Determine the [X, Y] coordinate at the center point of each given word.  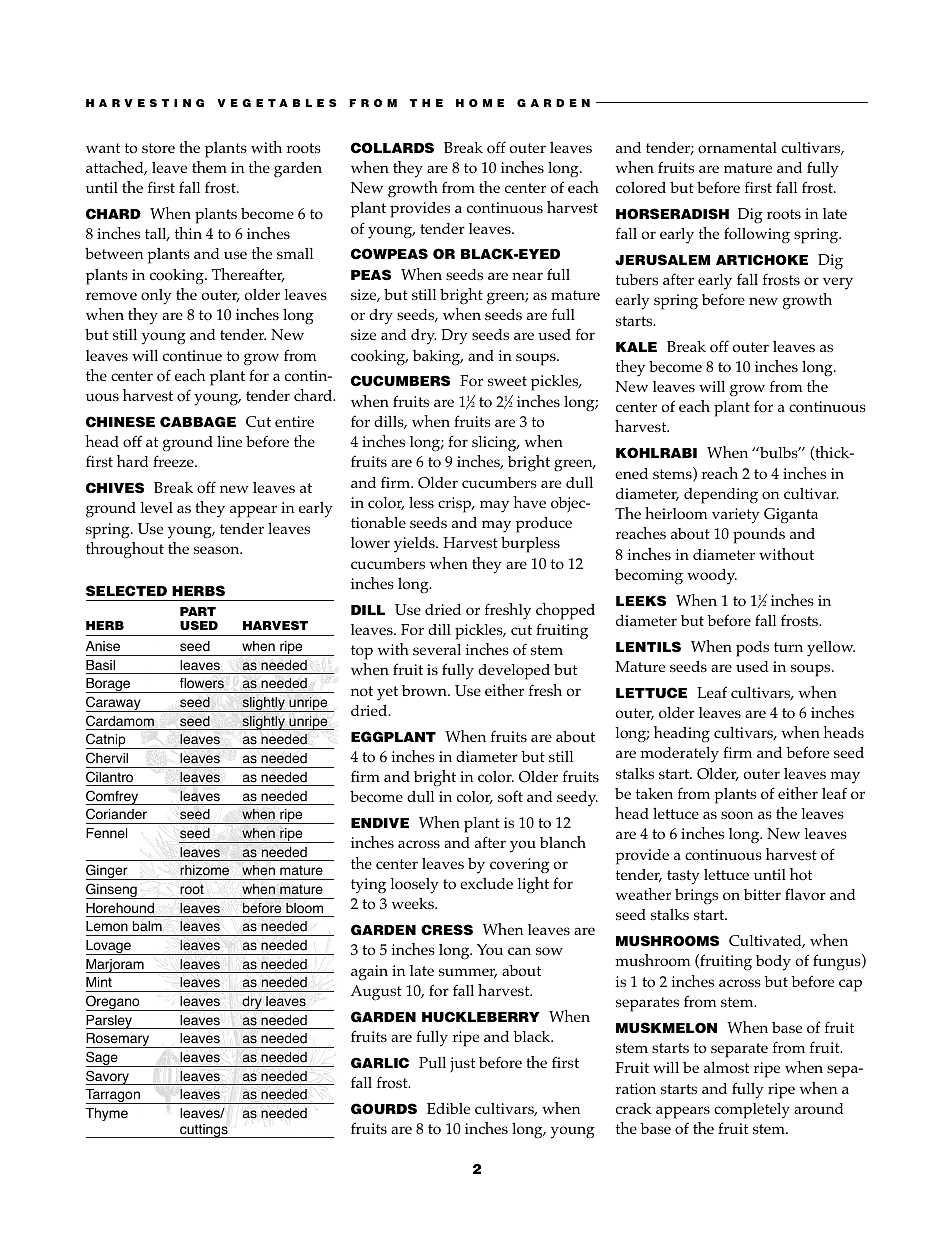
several [437, 649]
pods [752, 649]
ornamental [737, 147]
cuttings [204, 1131]
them [209, 167]
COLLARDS [392, 148]
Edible [448, 1108]
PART [198, 611]
